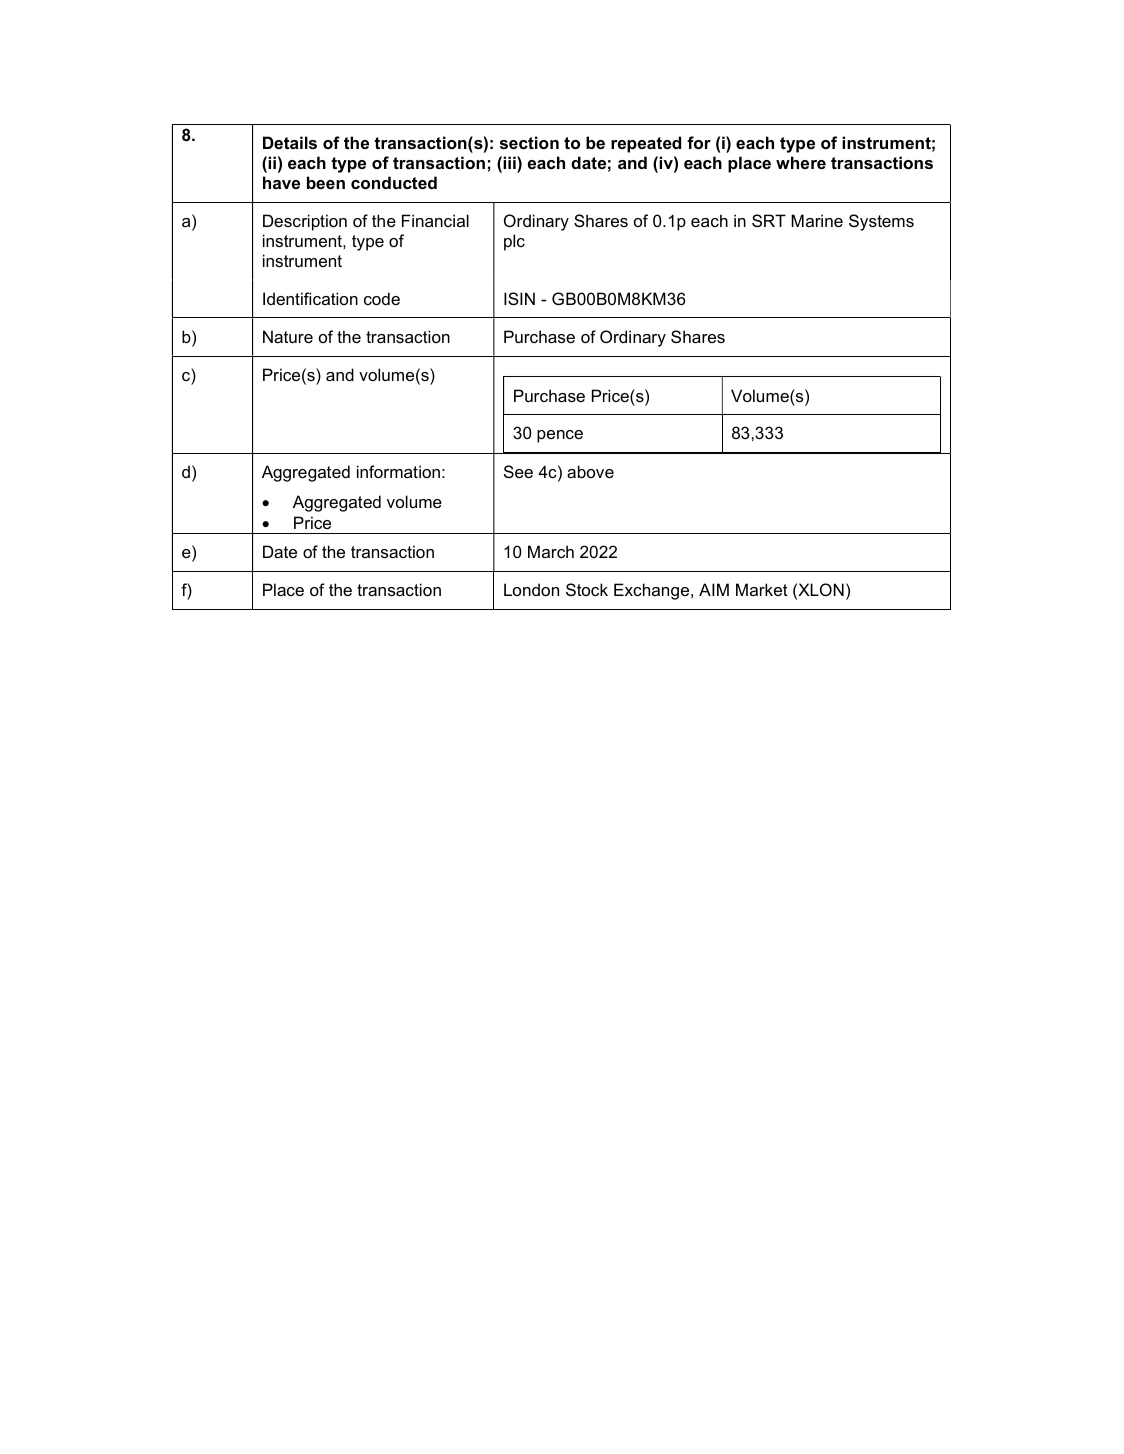 Image resolution: width=1124 pixels, height=1454 pixels. I want to click on Details, so click(290, 142).
